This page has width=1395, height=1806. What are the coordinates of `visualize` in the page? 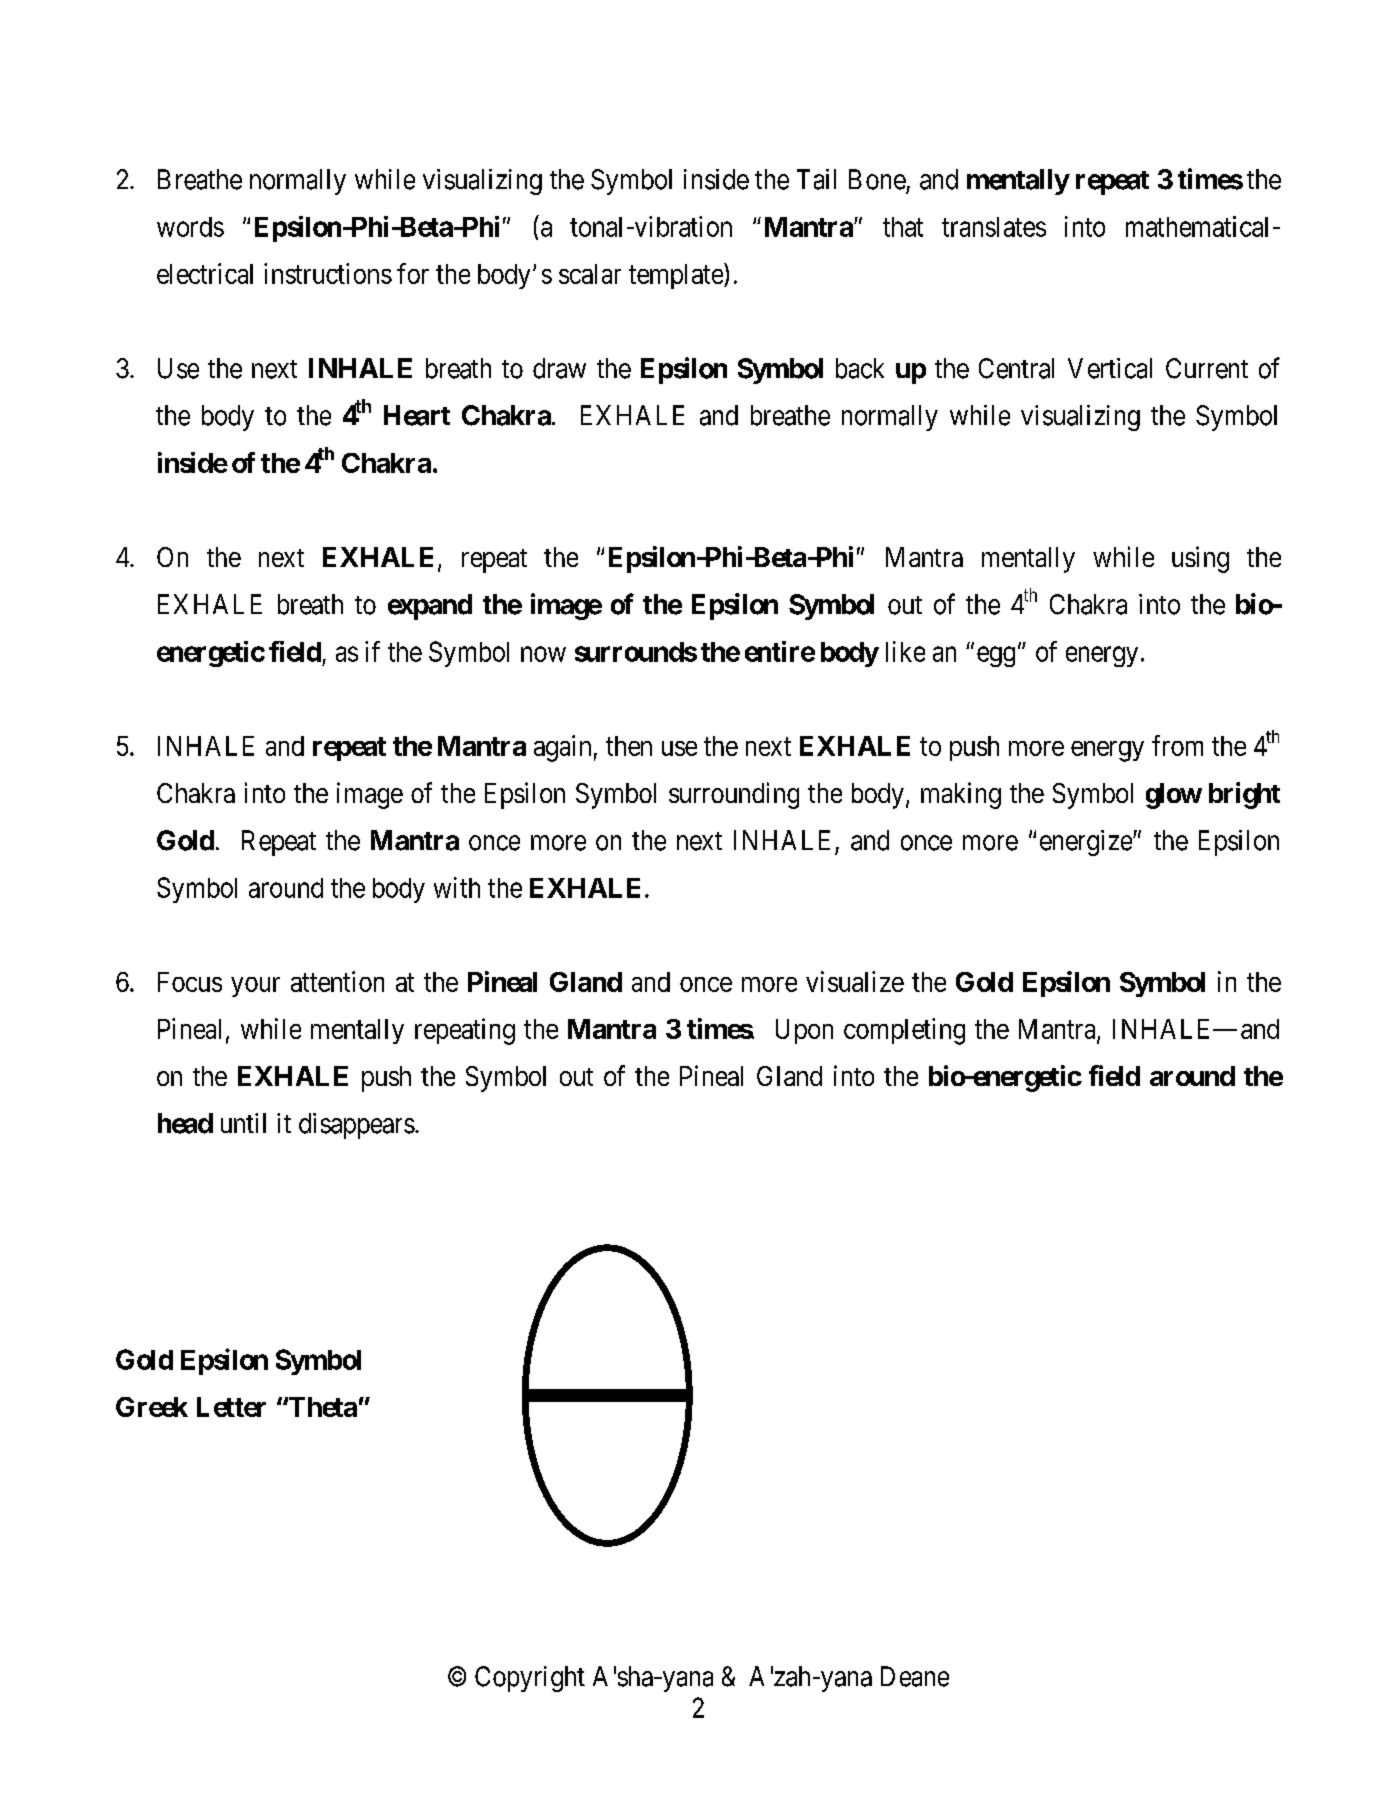 It's located at (855, 981).
